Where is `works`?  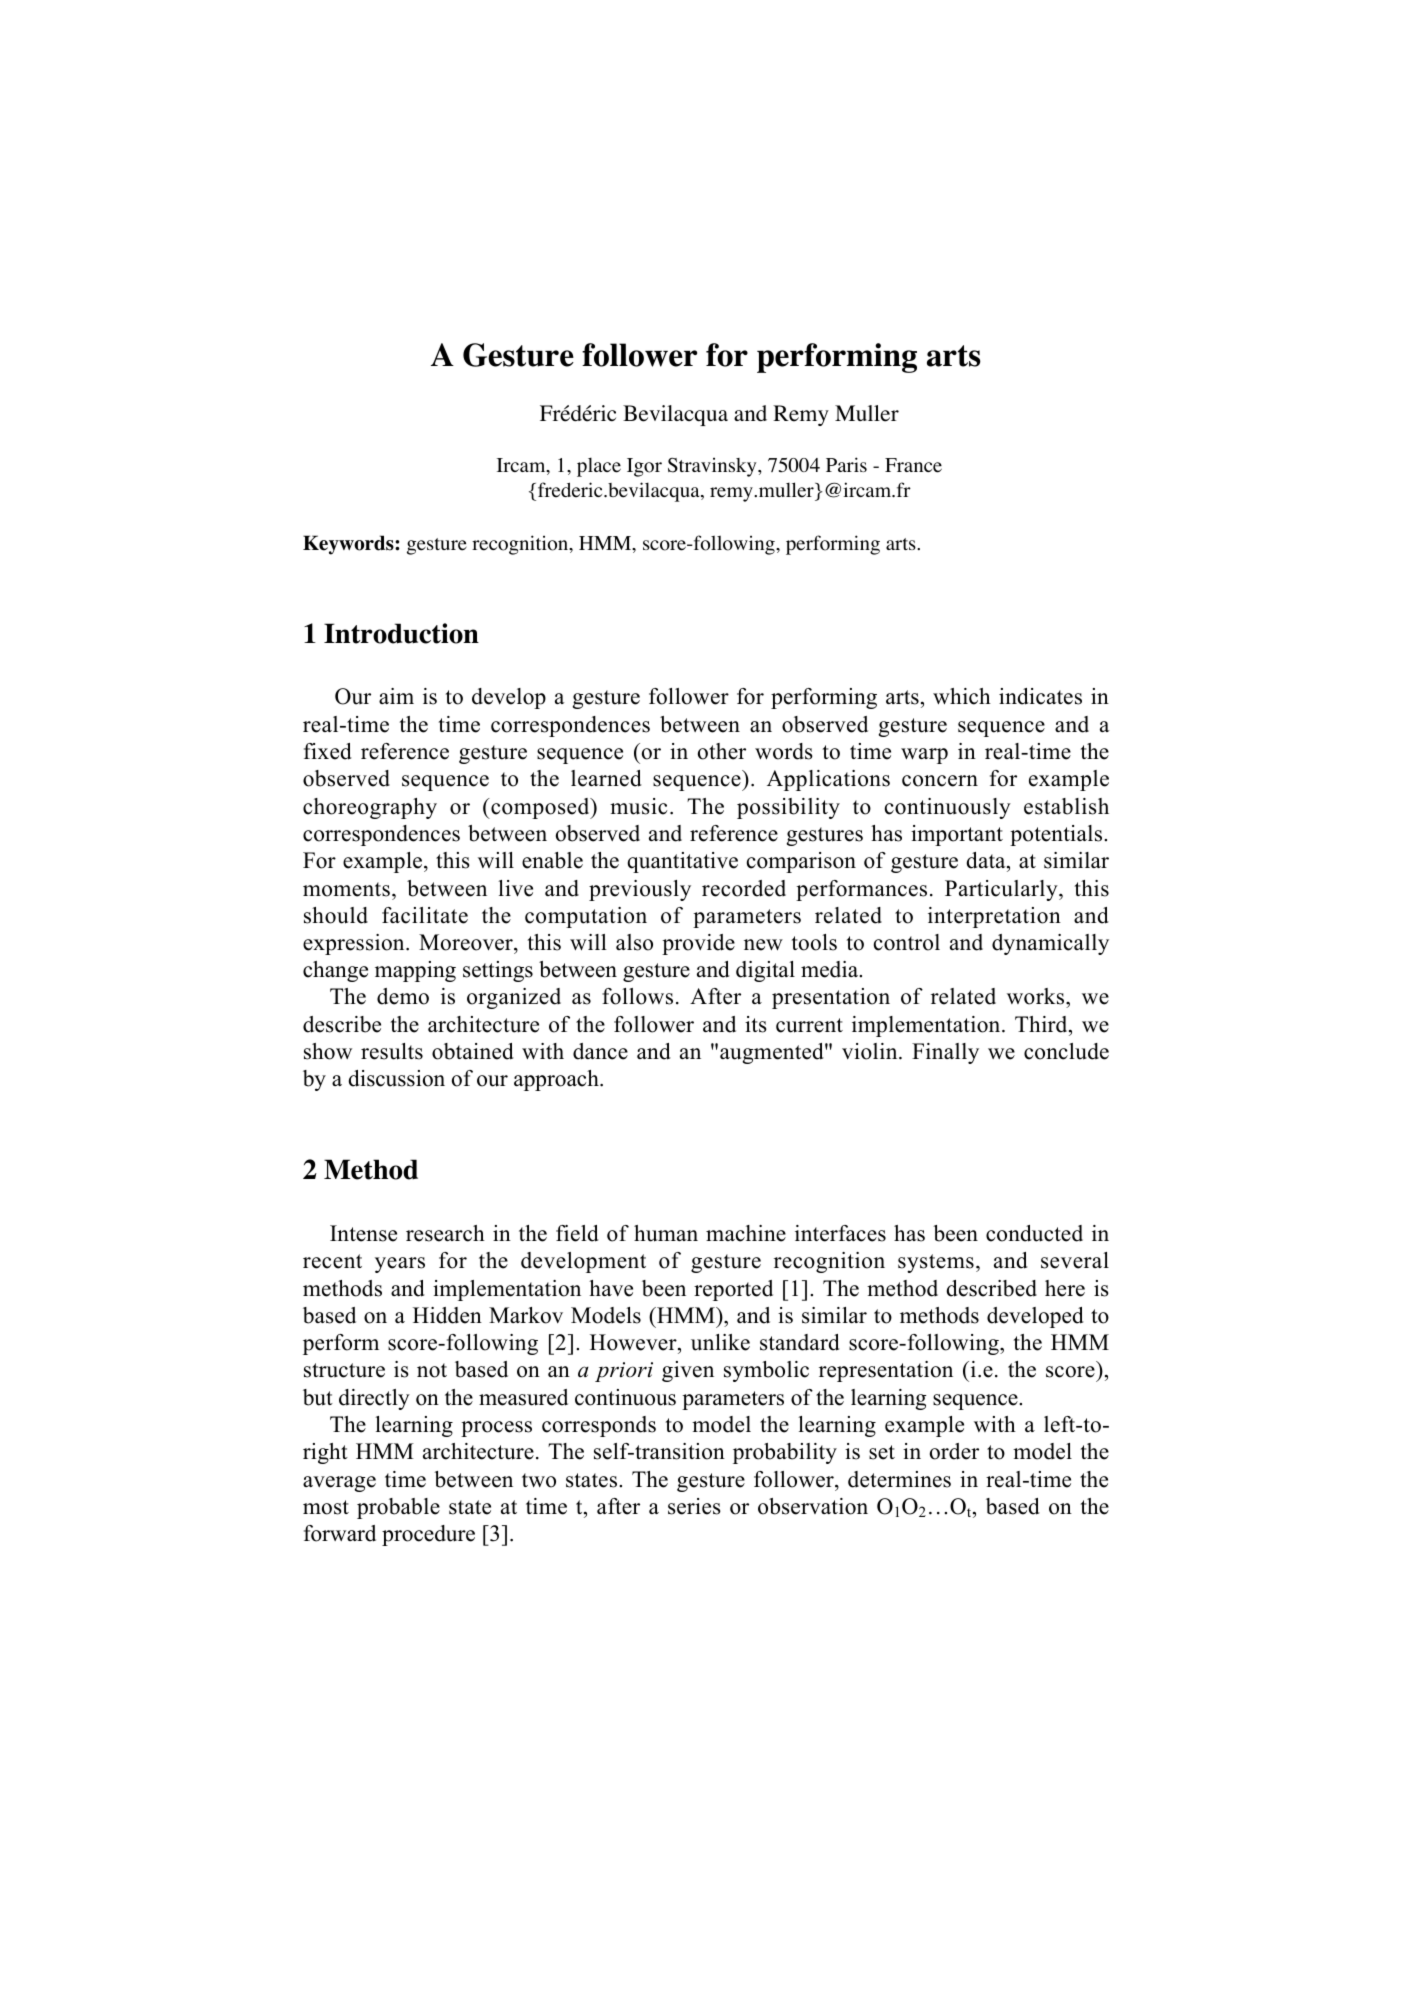 works is located at coordinates (1037, 998).
